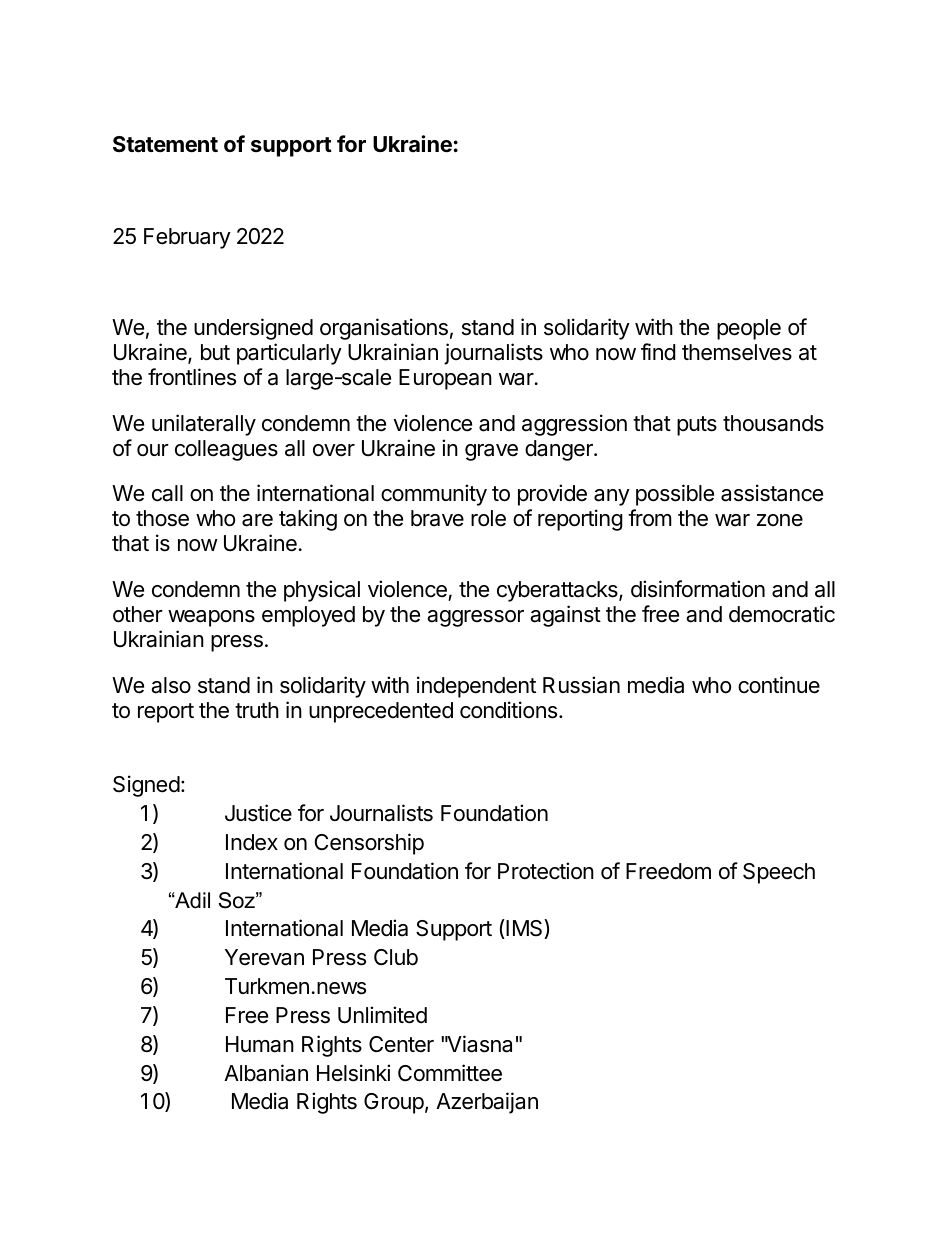 This screenshot has height=1233, width=952. I want to click on people, so click(749, 329).
